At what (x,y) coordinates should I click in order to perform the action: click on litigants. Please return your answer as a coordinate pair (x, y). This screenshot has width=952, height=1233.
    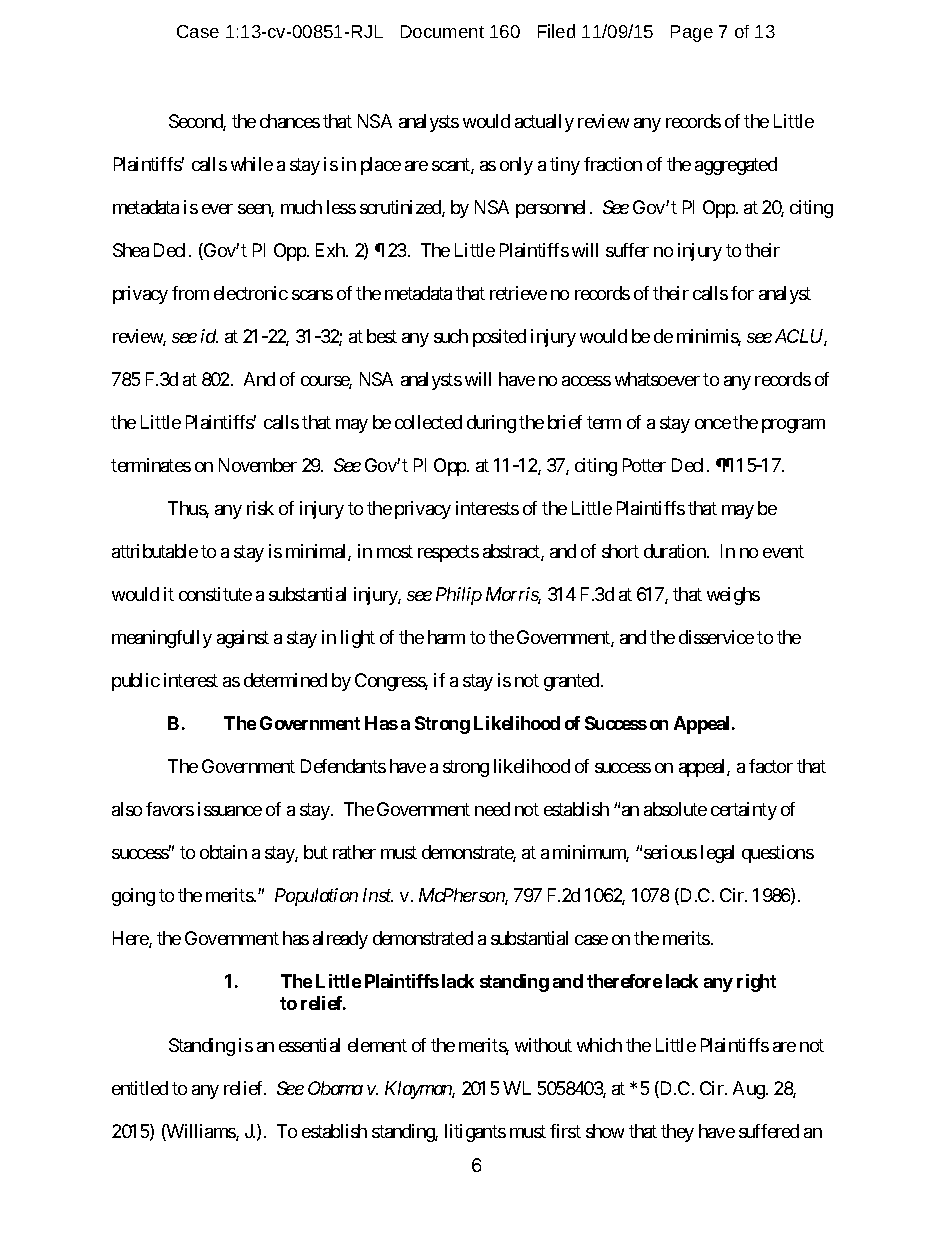
    Looking at the image, I should click on (475, 1133).
